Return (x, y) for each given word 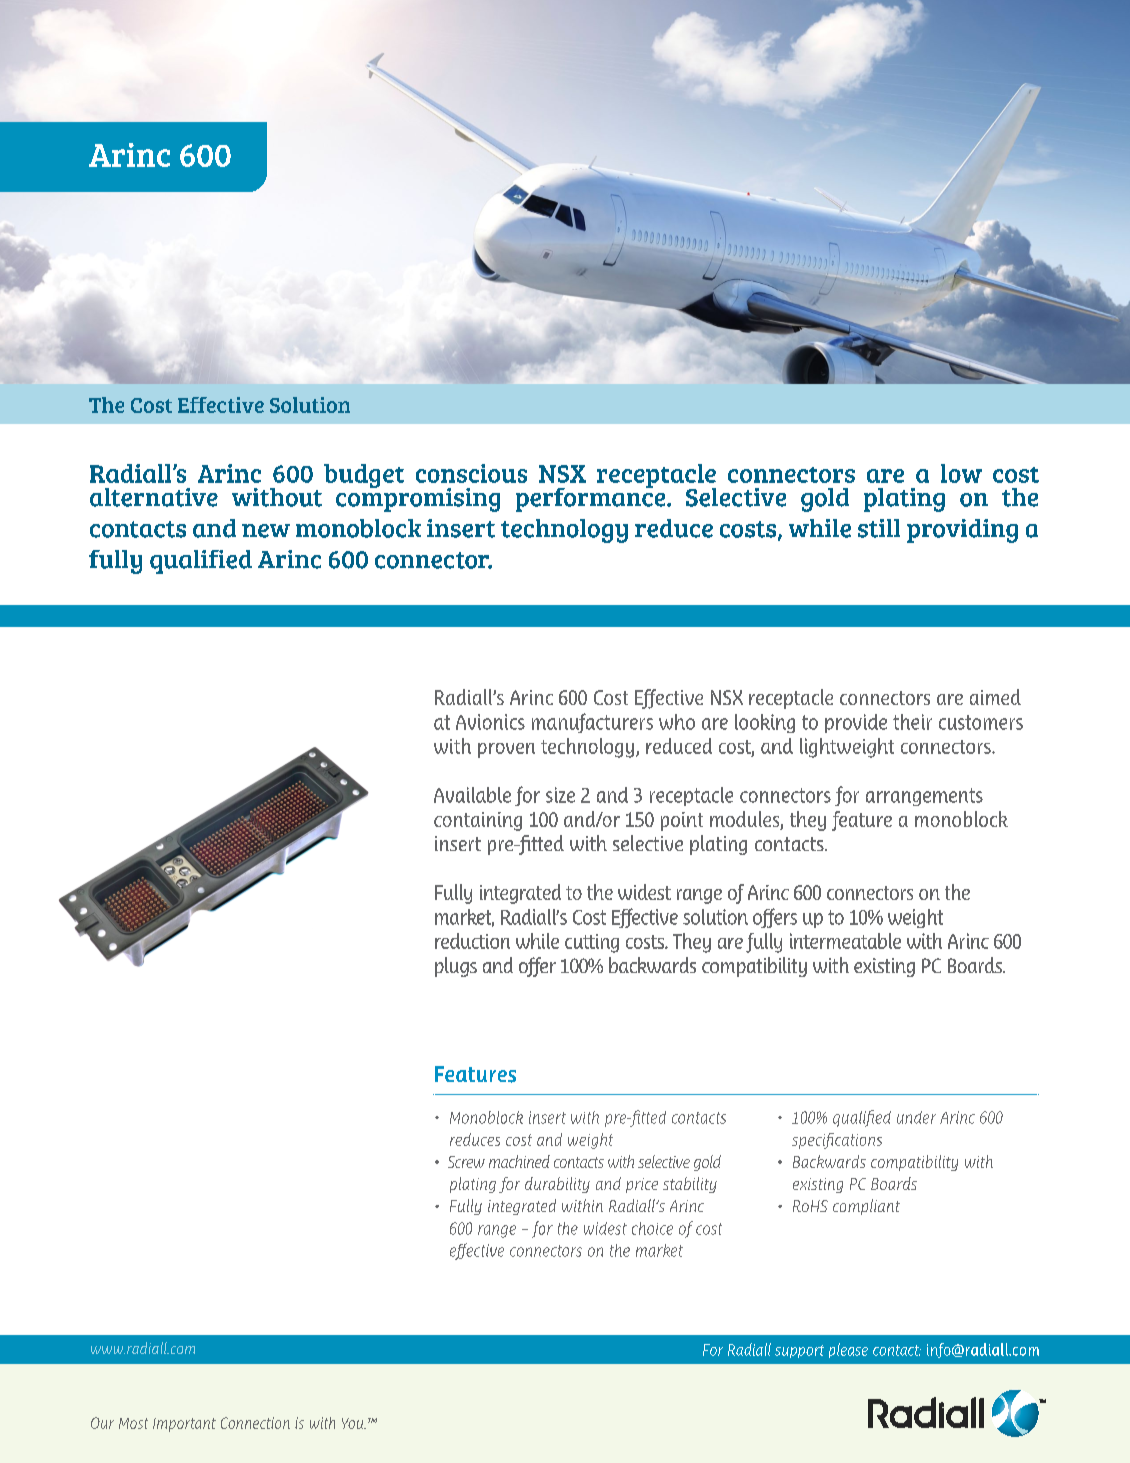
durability (557, 1185)
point (682, 821)
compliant (866, 1207)
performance (592, 498)
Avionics (490, 722)
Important (184, 1425)
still (879, 528)
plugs (456, 967)
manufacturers (592, 723)
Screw (466, 1162)
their (912, 722)
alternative (154, 497)
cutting (592, 943)
